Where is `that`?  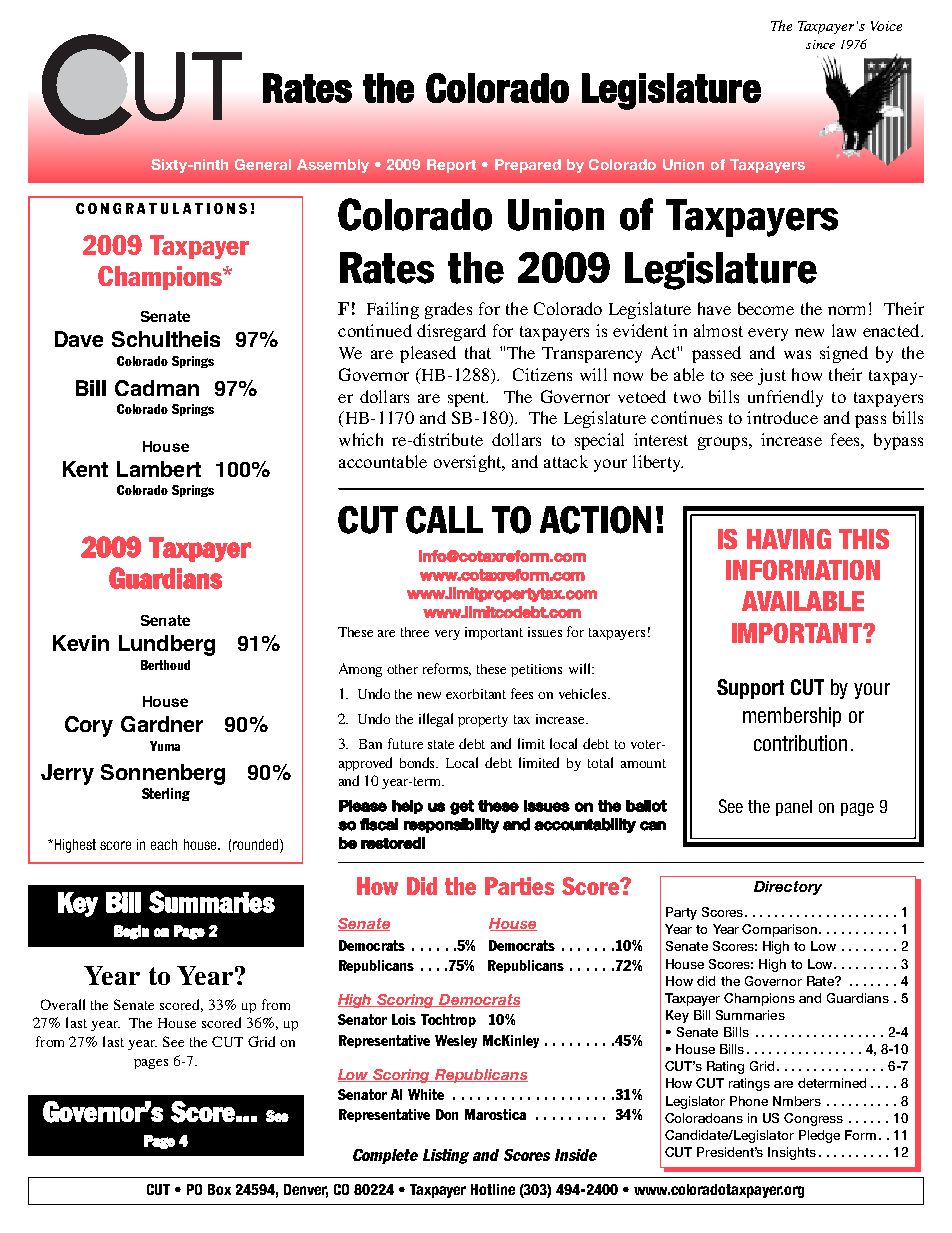
that is located at coordinates (478, 352).
